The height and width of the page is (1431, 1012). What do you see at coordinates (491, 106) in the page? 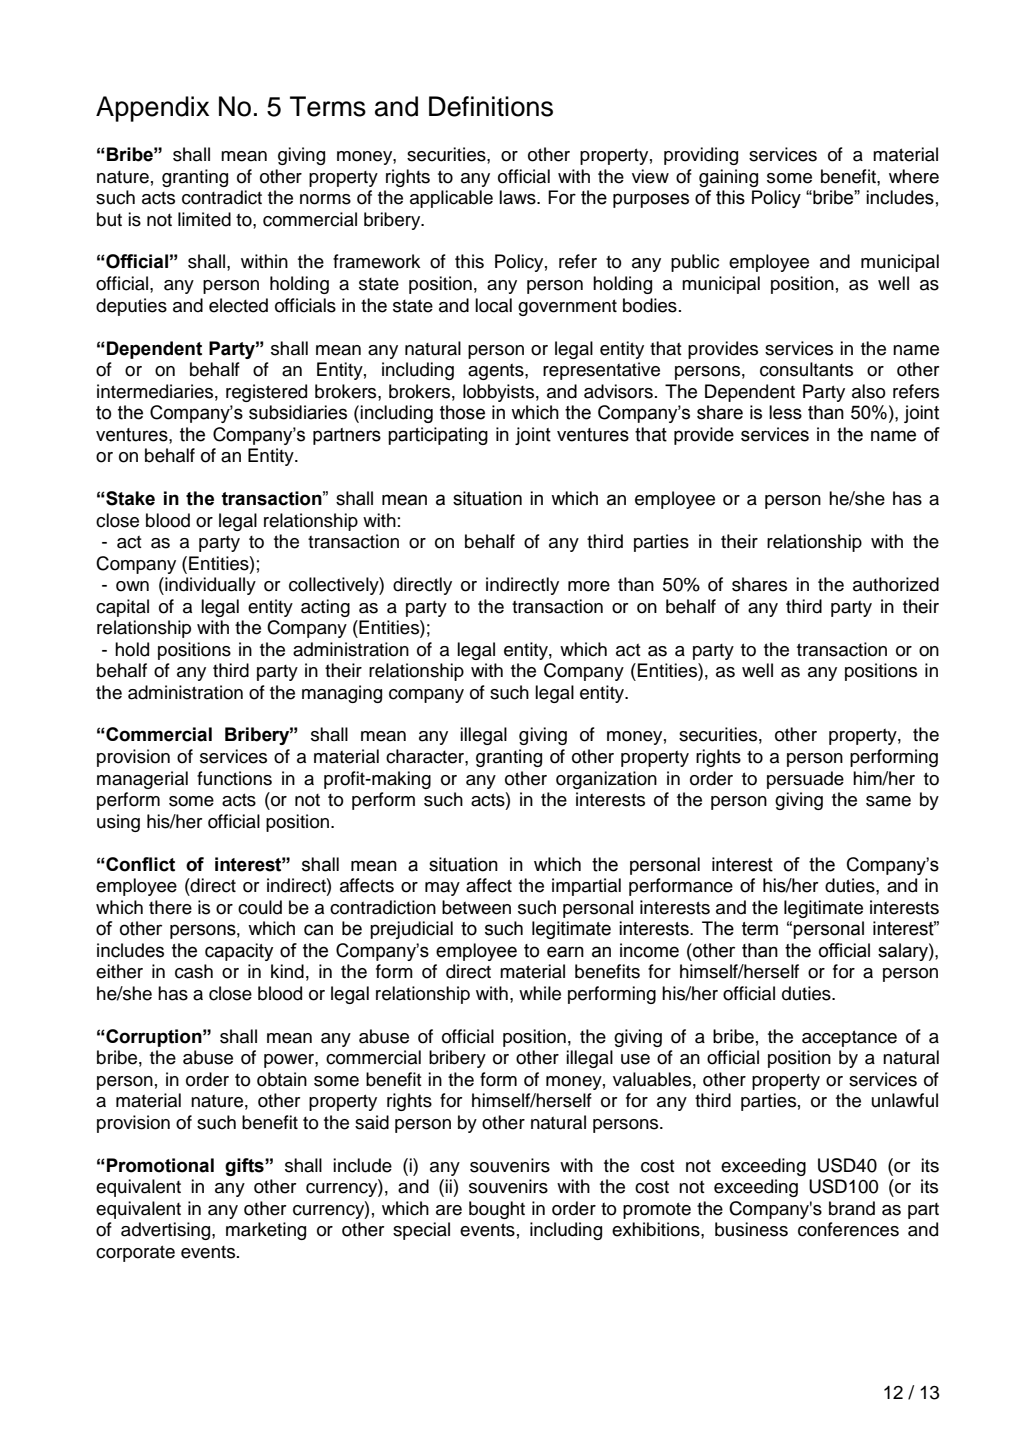
I see `Definitions` at bounding box center [491, 106].
